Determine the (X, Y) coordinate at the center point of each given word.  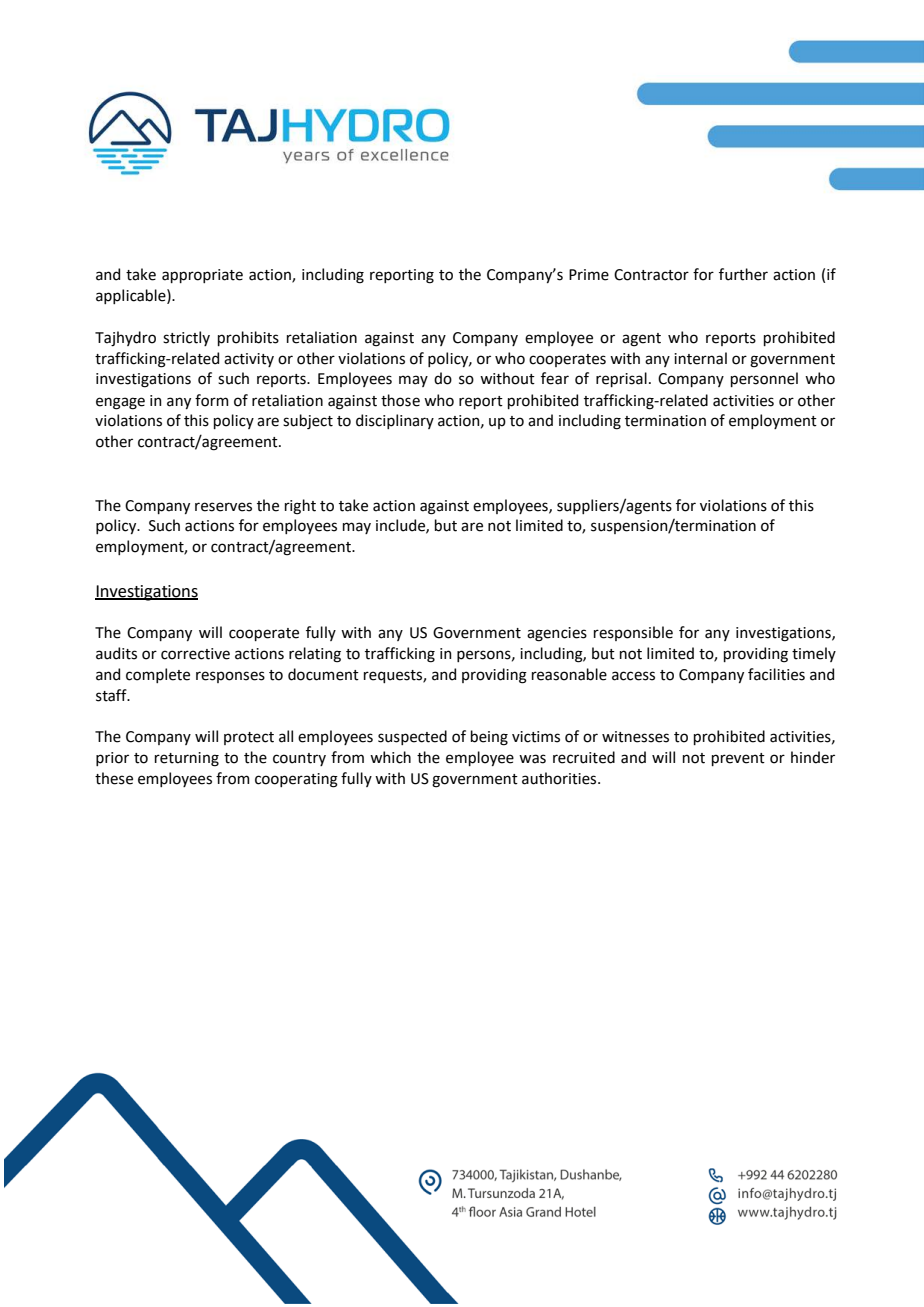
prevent (738, 759)
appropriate (202, 276)
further (743, 274)
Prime (589, 275)
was (532, 759)
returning (187, 759)
